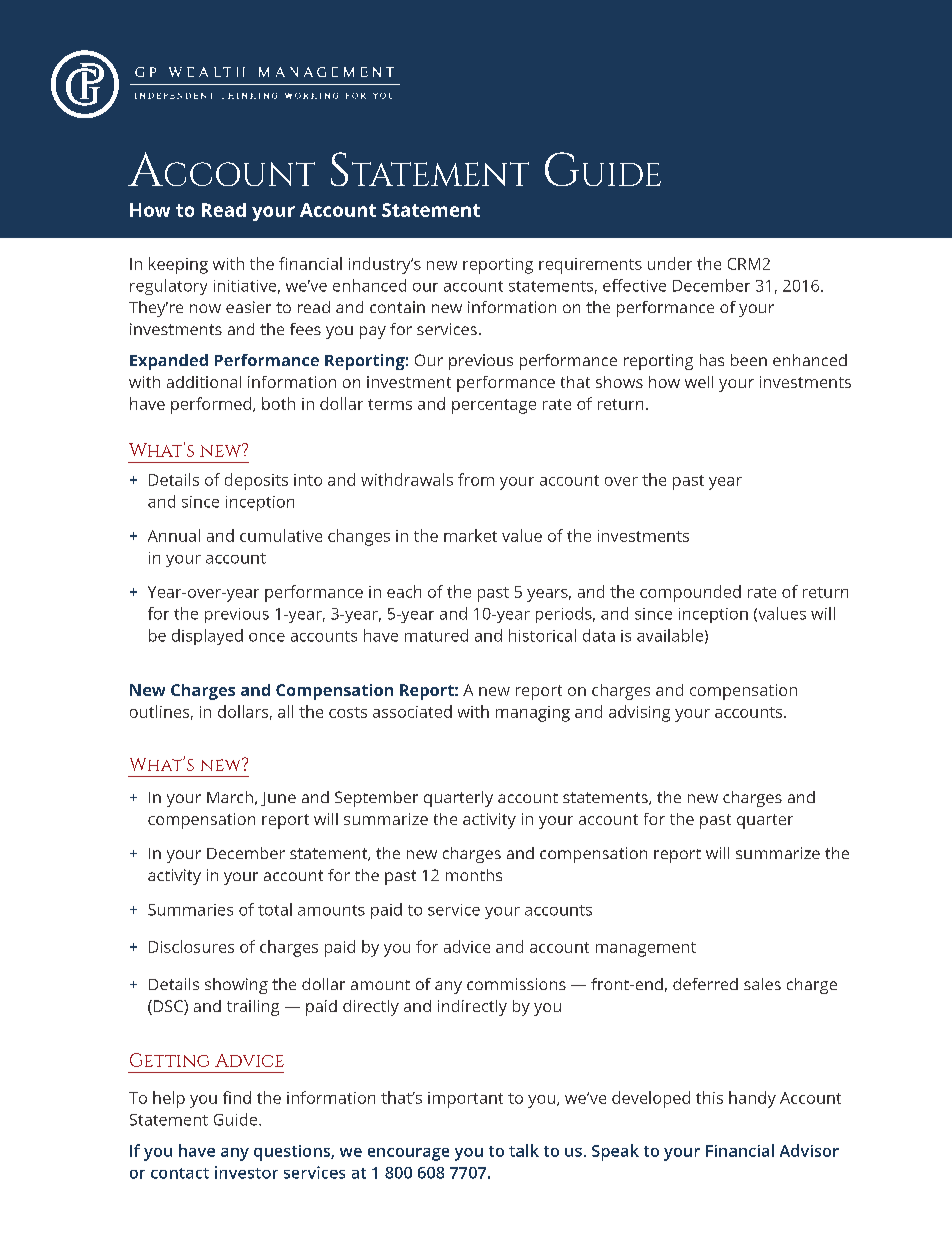 This screenshot has width=952, height=1233. Describe the element at coordinates (524, 1150) in the screenshot. I see `talk` at that location.
